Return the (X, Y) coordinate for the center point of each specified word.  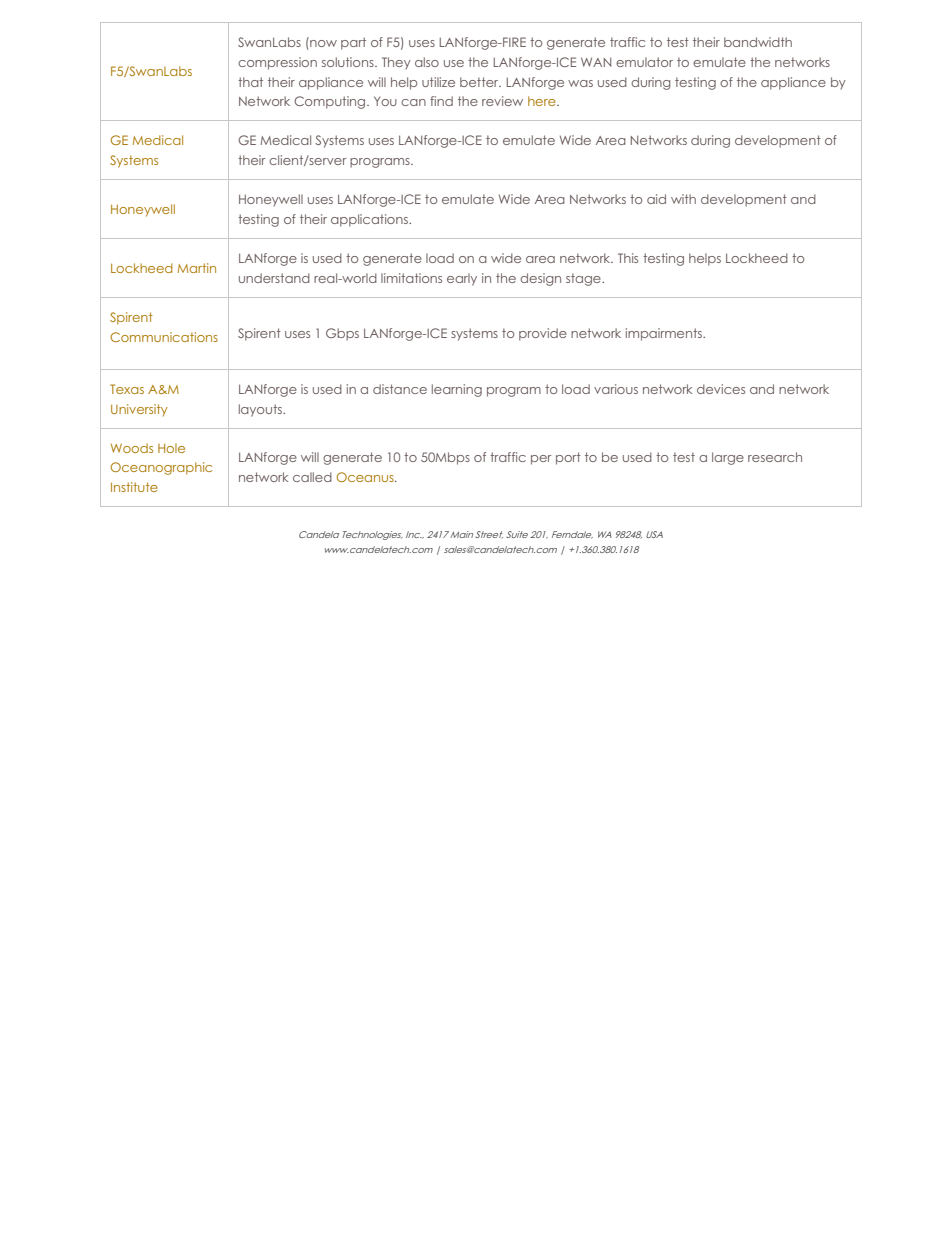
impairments (665, 334)
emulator (644, 62)
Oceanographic (161, 468)
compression (277, 63)
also (427, 62)
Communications (164, 337)
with (683, 199)
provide (543, 334)
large (728, 458)
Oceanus (366, 477)
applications (370, 220)
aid (656, 199)
